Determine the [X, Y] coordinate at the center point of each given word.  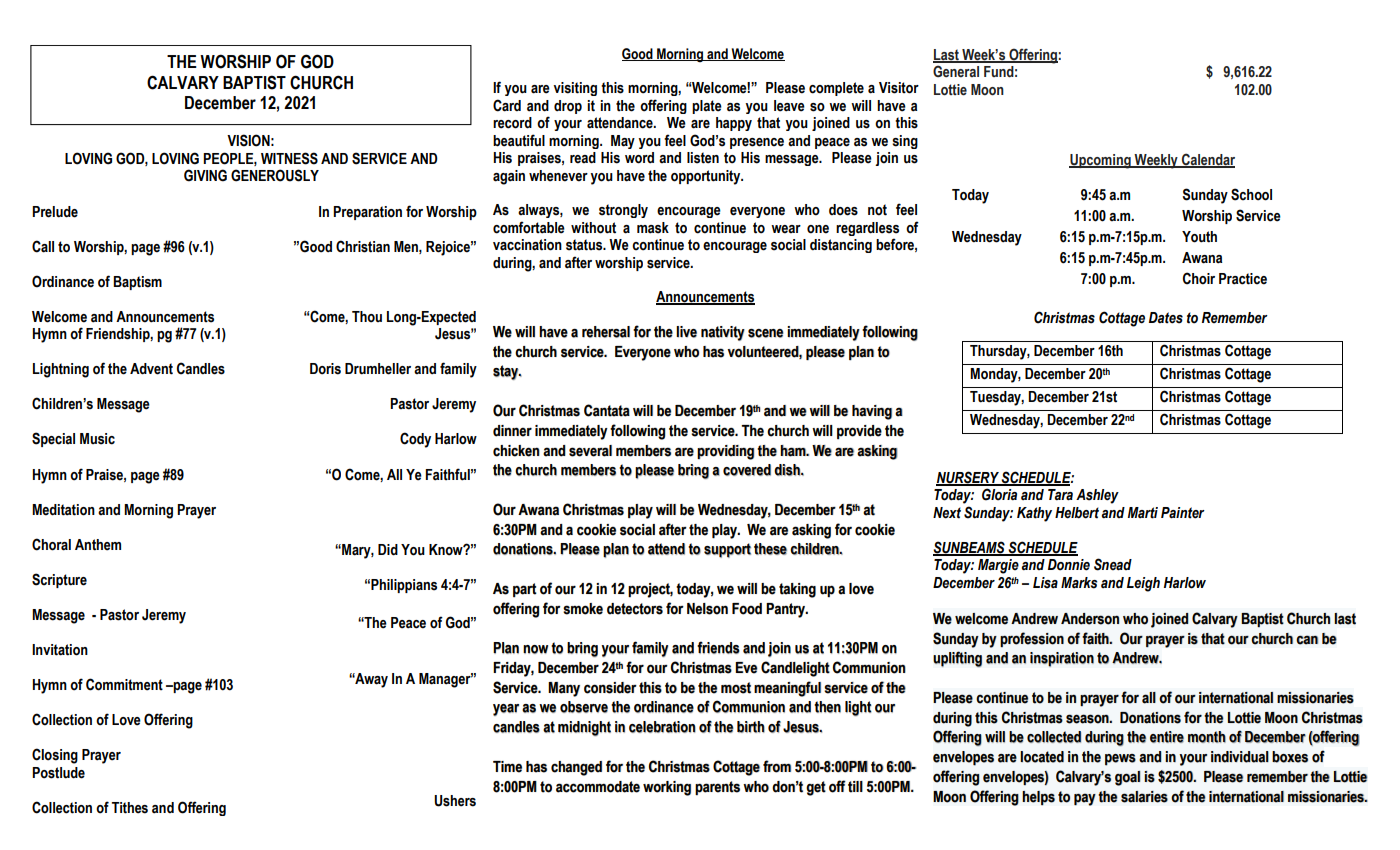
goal [1127, 778]
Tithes [130, 808]
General [956, 71]
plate [707, 107]
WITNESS [289, 158]
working [667, 788]
